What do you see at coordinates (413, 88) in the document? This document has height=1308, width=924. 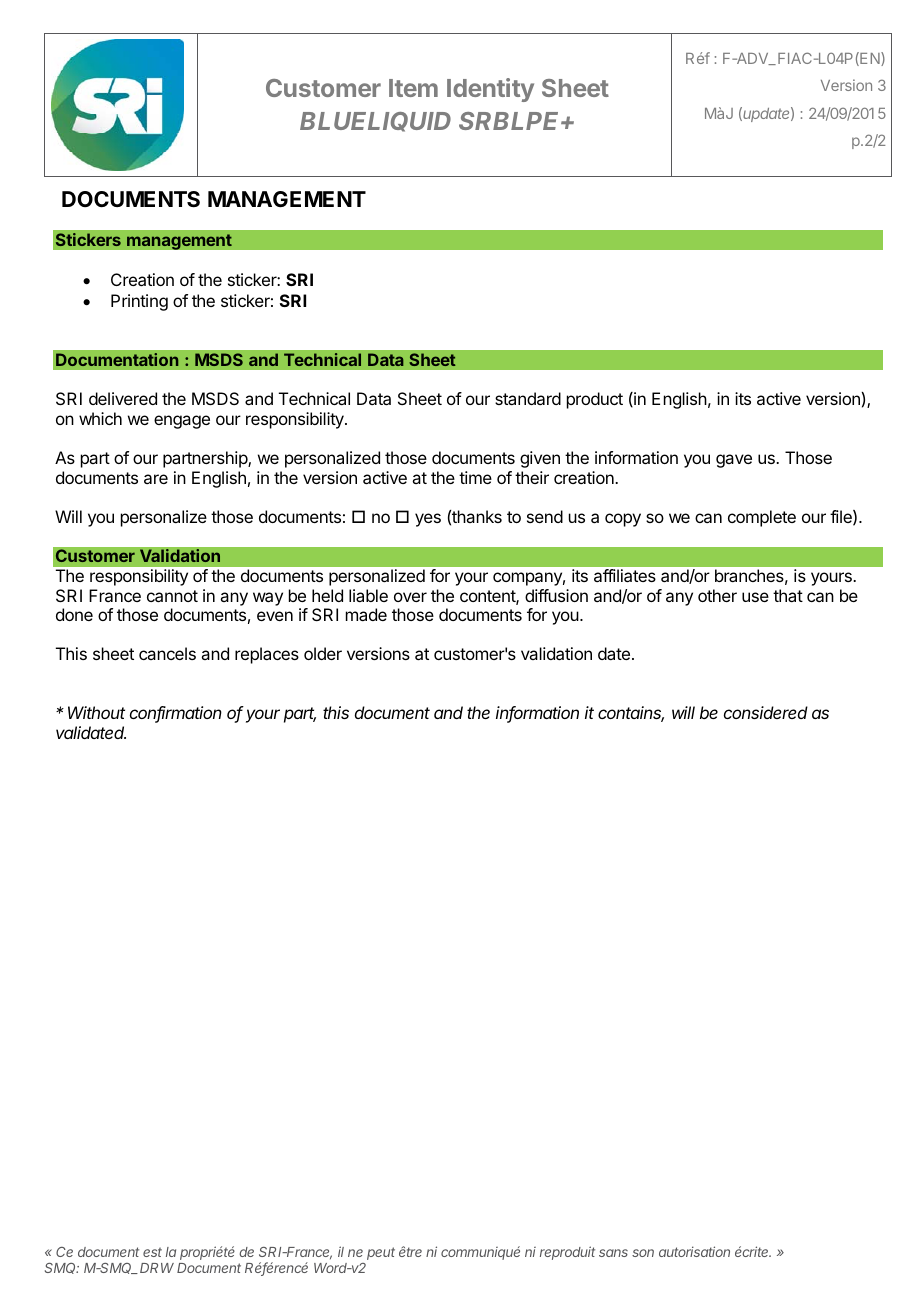 I see `Item` at bounding box center [413, 88].
